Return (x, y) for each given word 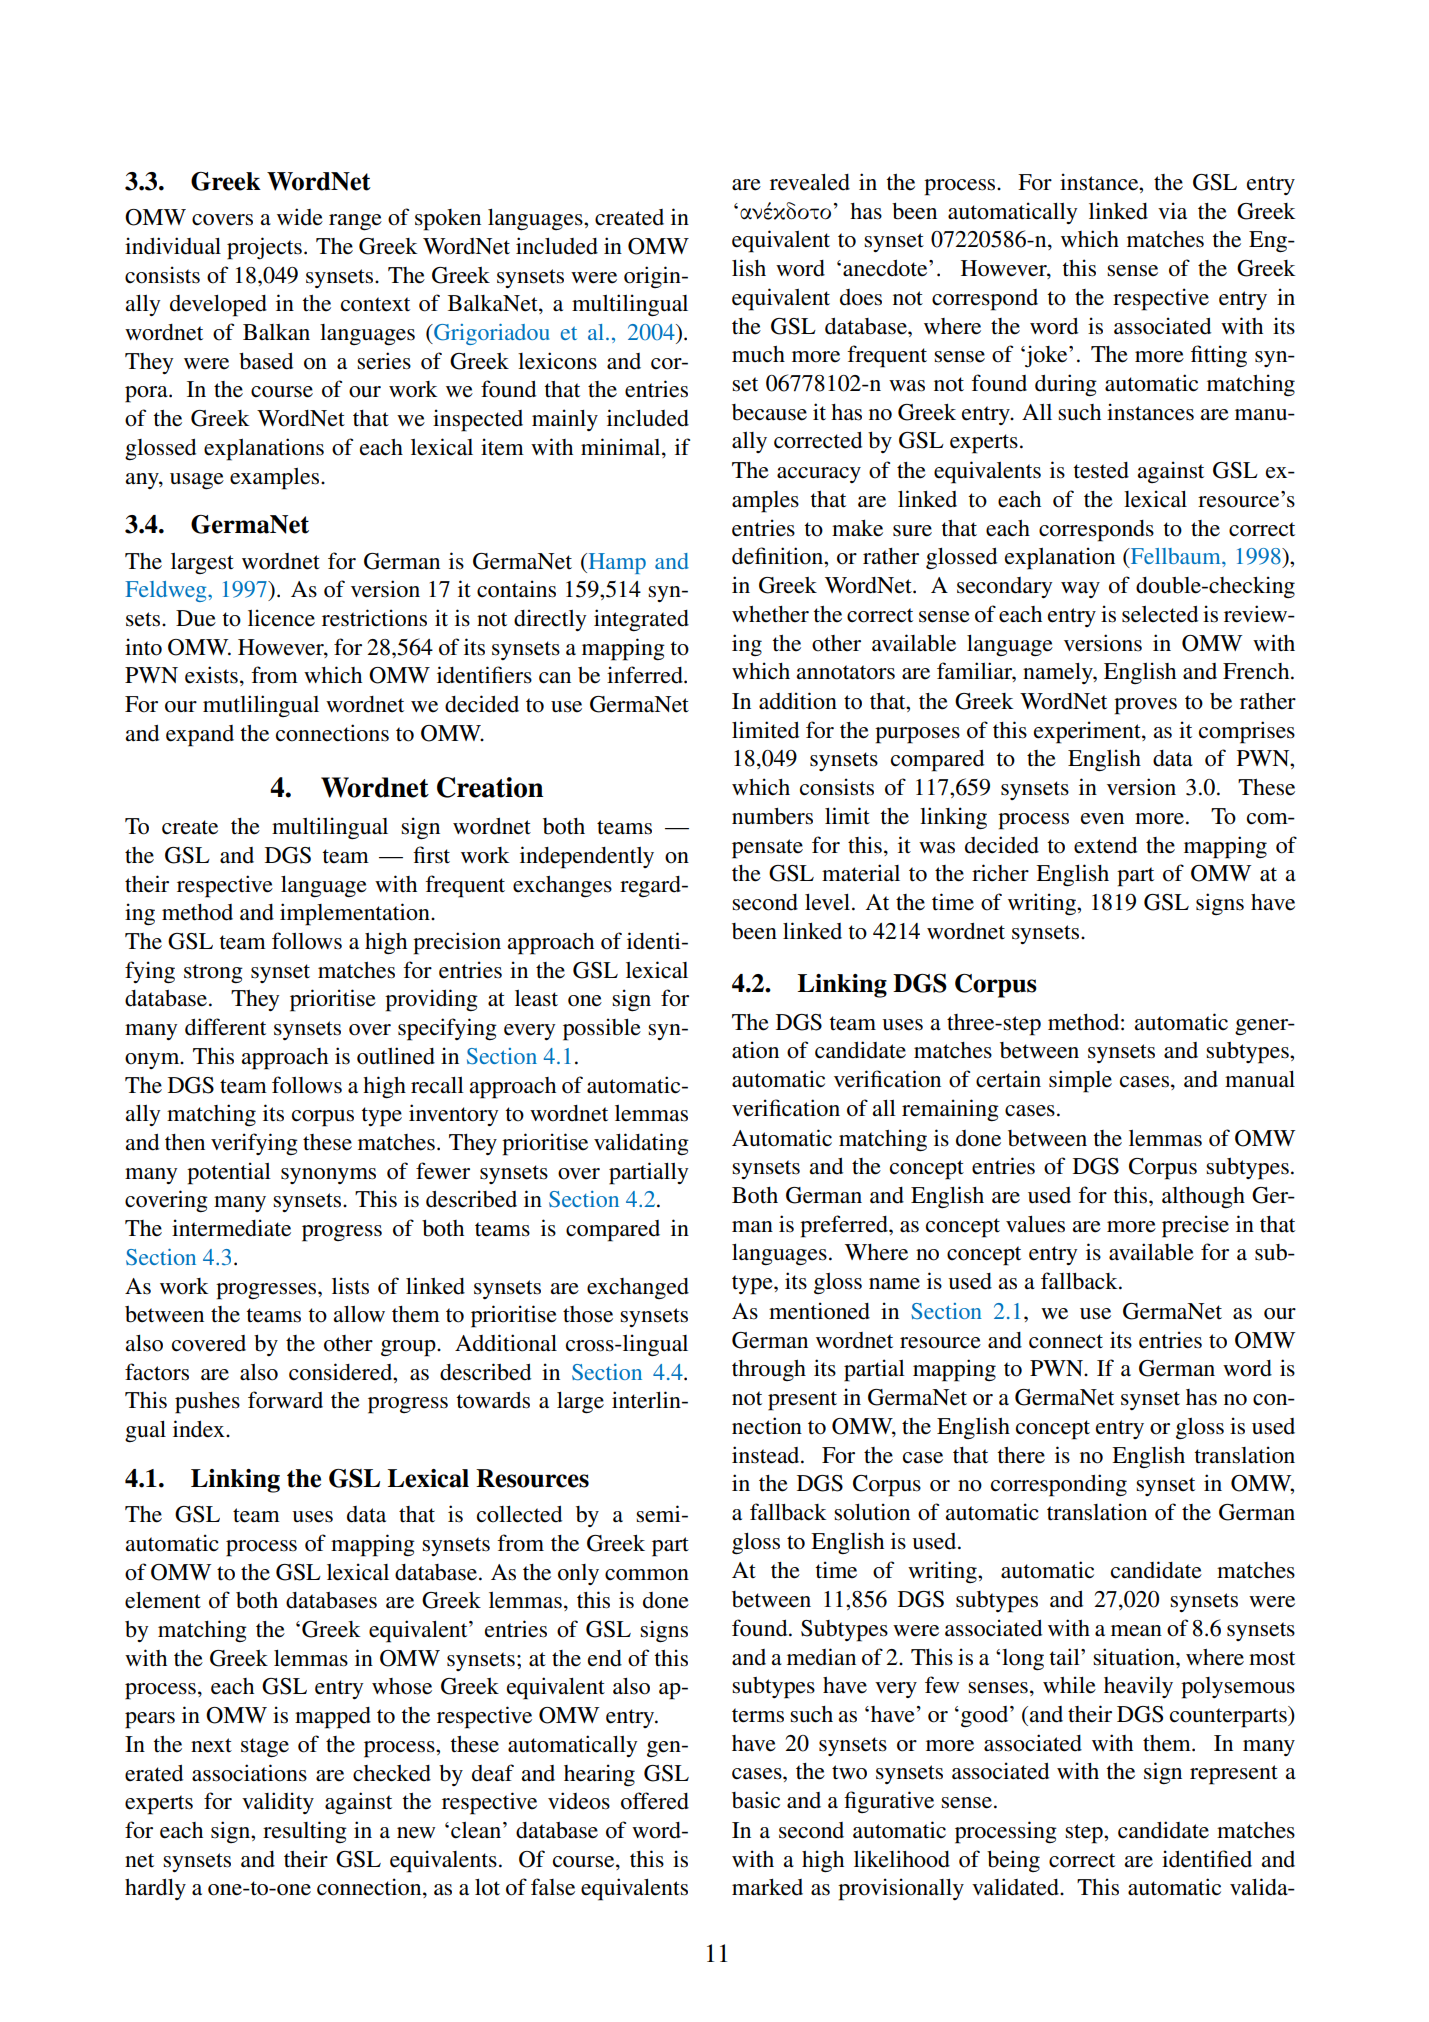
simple (1080, 1081)
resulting (305, 1832)
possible (602, 1029)
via (1172, 210)
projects (264, 248)
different (225, 1027)
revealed (810, 182)
